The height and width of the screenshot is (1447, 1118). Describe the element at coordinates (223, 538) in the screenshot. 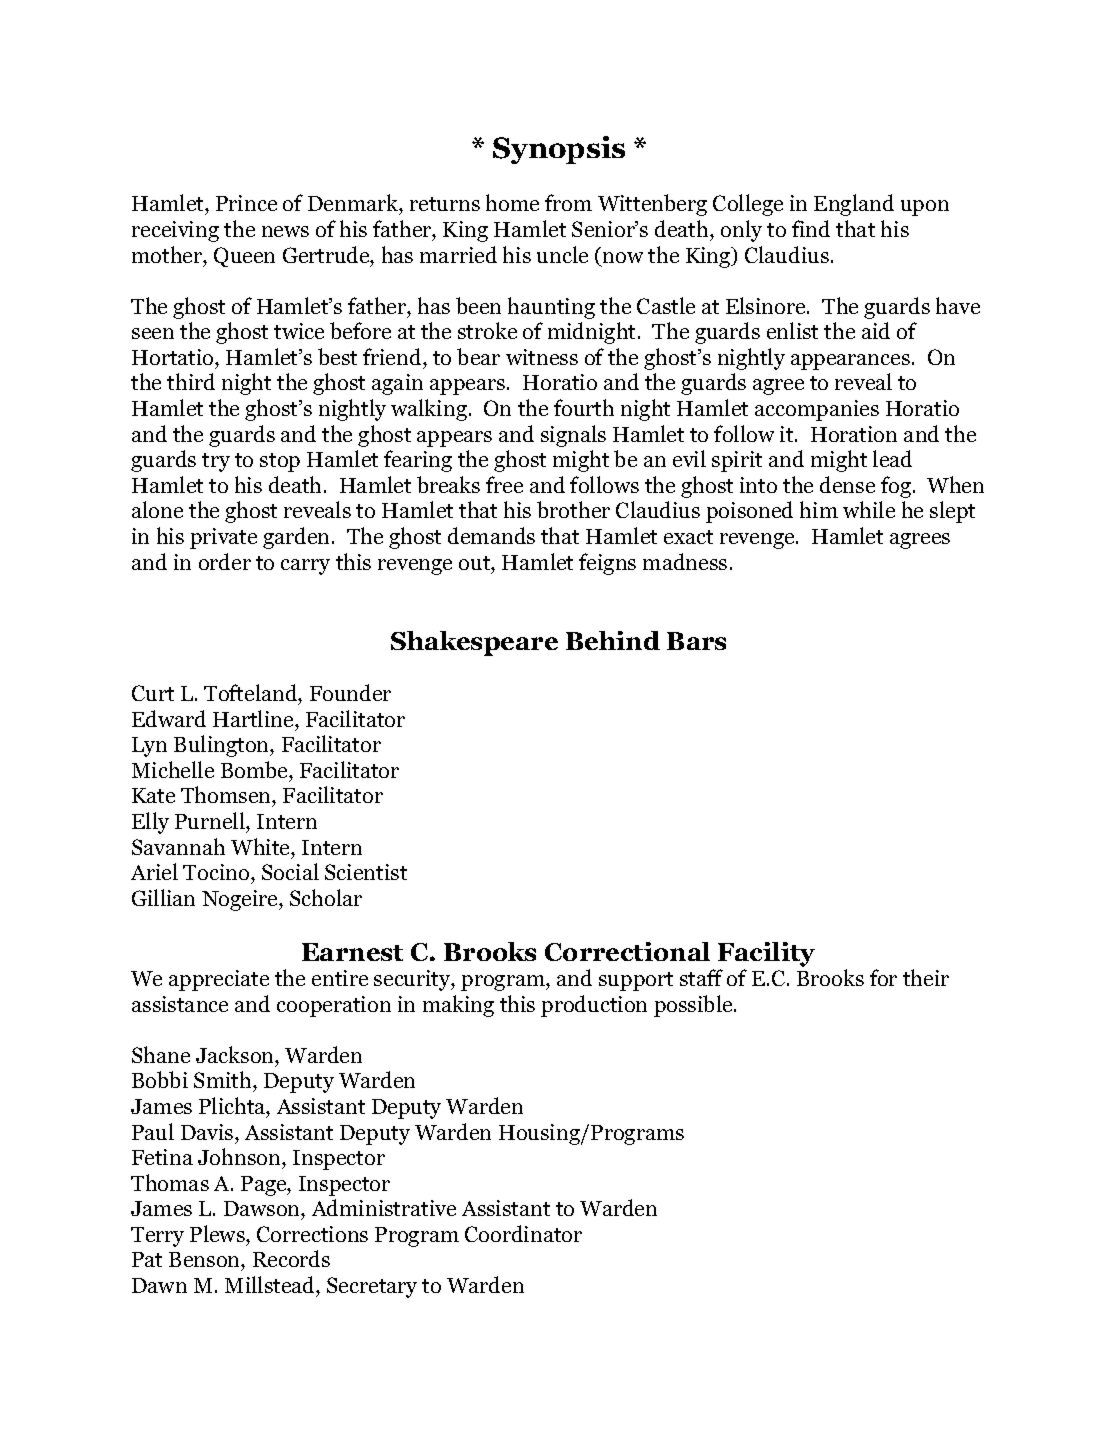

I see `private` at that location.
